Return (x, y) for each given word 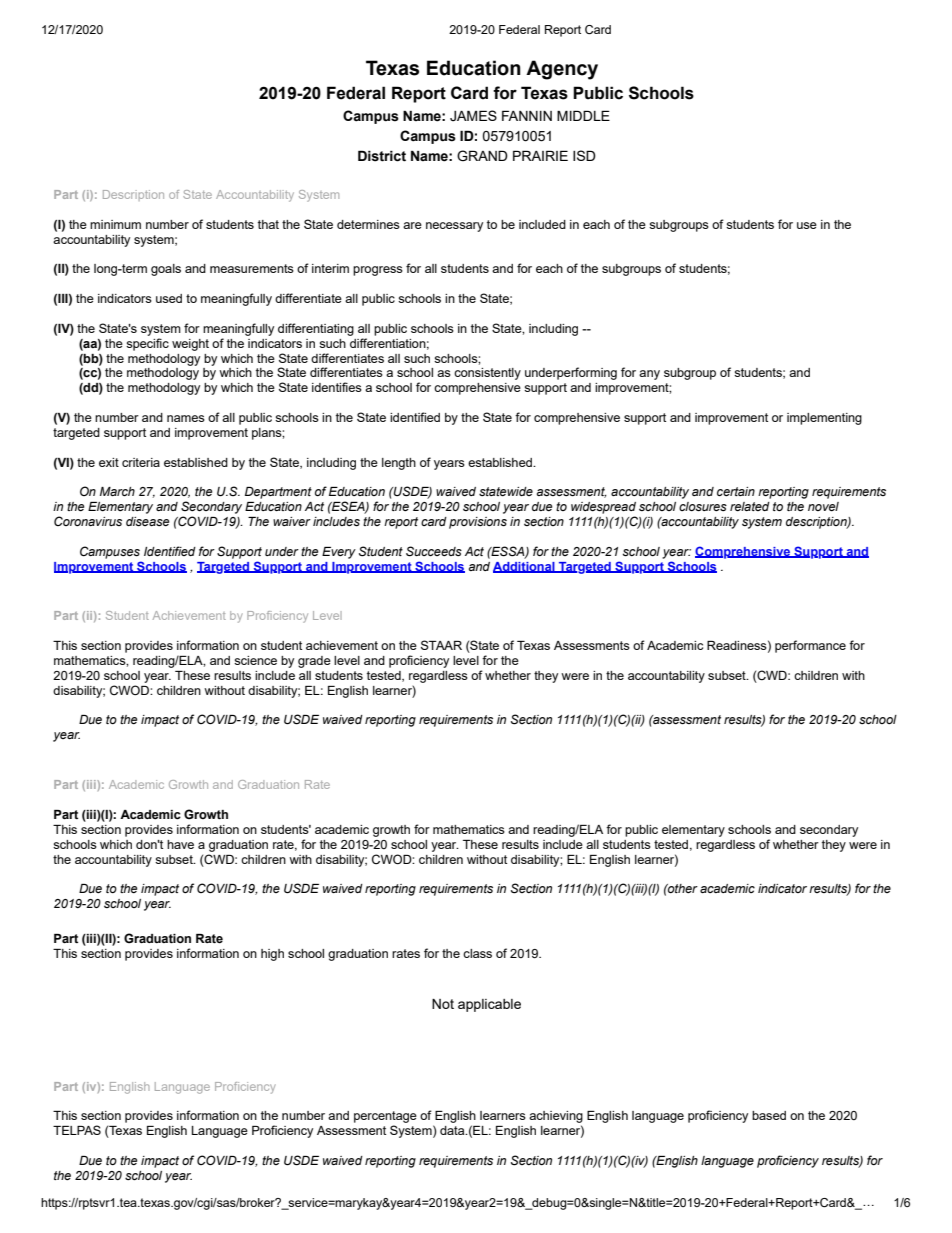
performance (810, 646)
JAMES (473, 115)
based (769, 1115)
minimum (115, 224)
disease (148, 521)
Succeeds (434, 551)
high (272, 955)
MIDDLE (583, 115)
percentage (385, 1118)
